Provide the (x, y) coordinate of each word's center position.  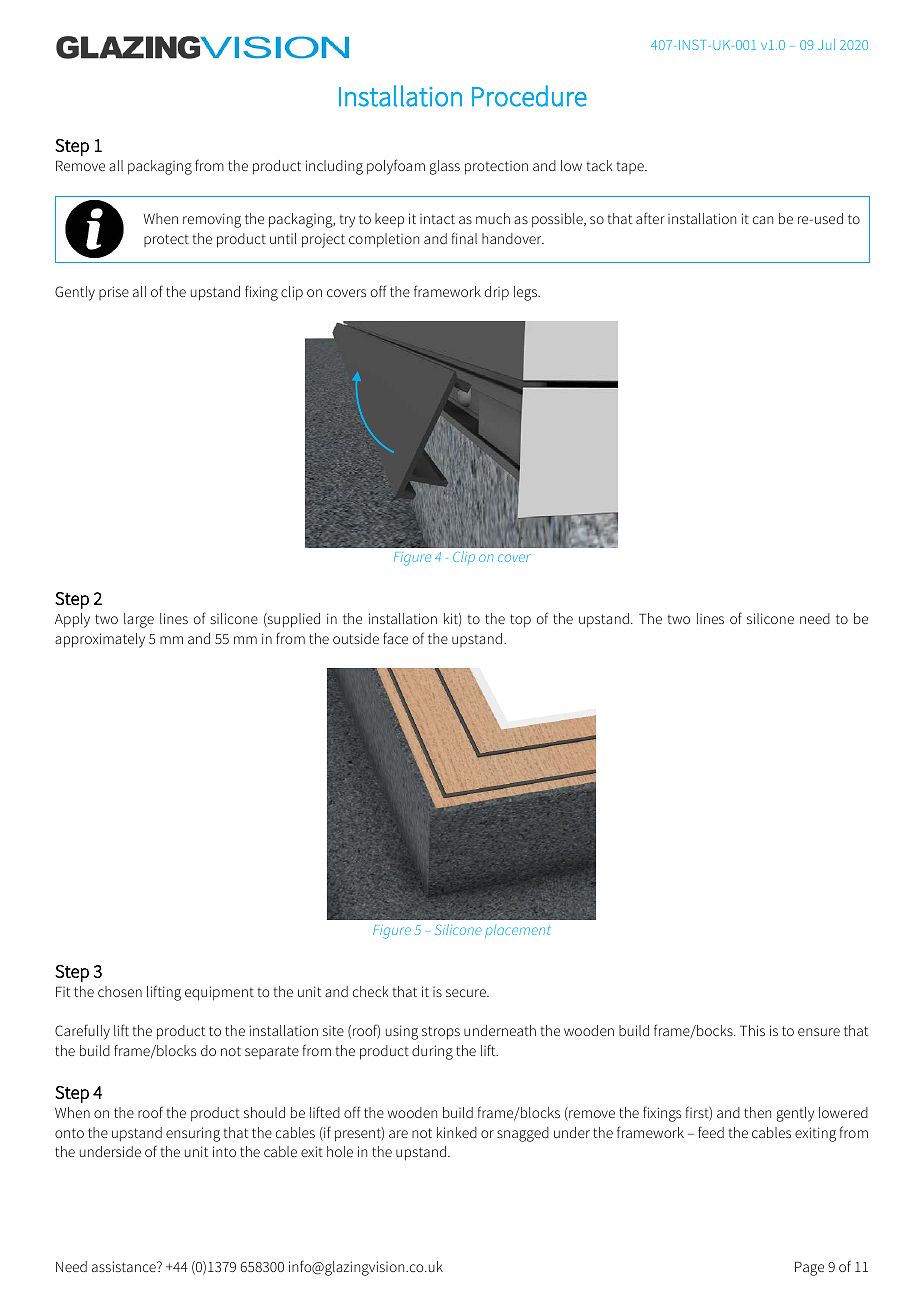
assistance (125, 1266)
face (395, 638)
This (752, 1030)
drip (497, 293)
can (763, 220)
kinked (457, 1132)
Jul (826, 44)
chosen (120, 991)
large (139, 620)
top (520, 621)
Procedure (529, 96)
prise (114, 293)
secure (467, 993)
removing (212, 220)
